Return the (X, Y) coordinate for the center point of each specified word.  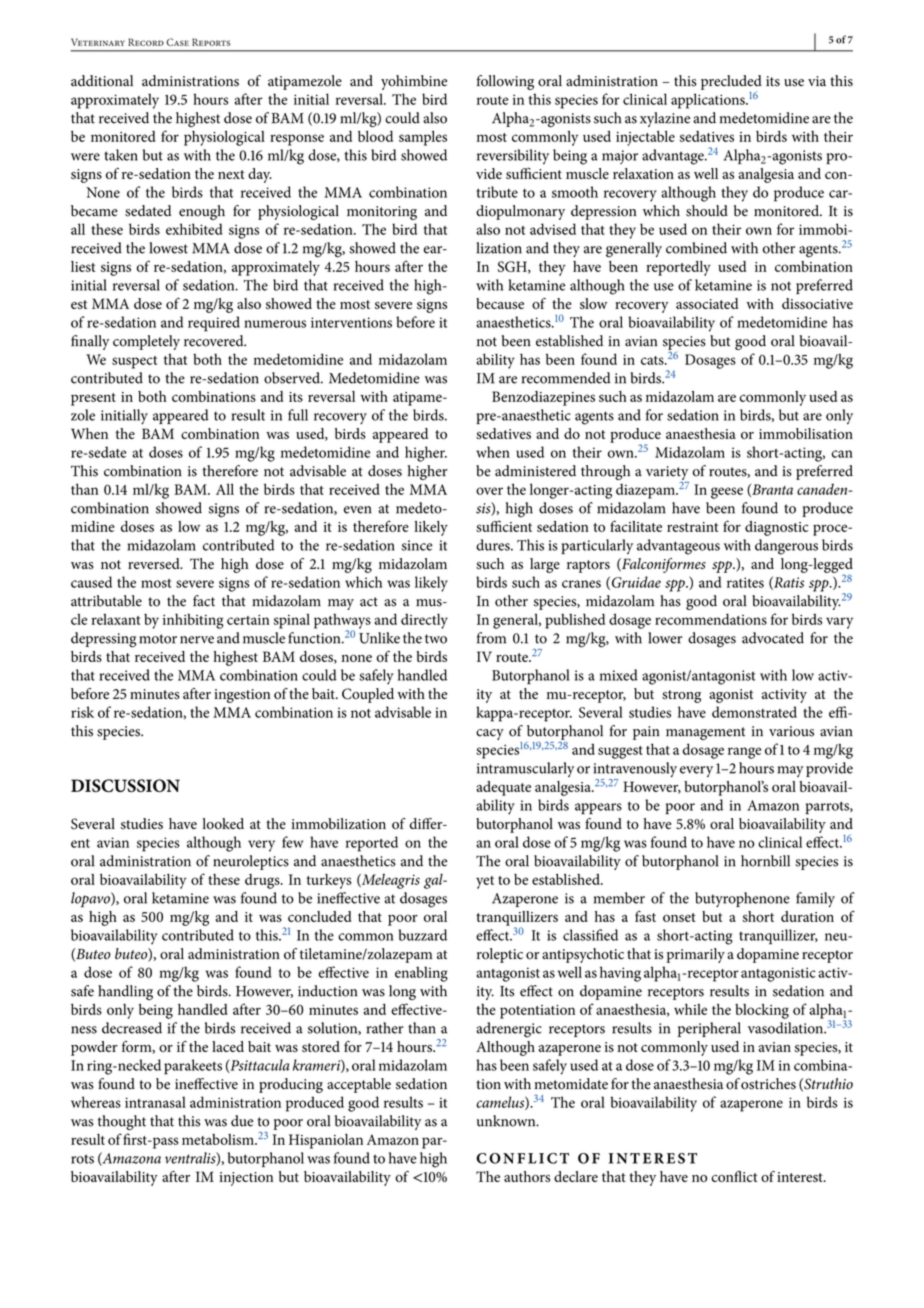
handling (125, 992)
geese (727, 493)
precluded (731, 82)
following (505, 82)
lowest (168, 248)
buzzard (423, 935)
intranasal (155, 1102)
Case (177, 42)
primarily (696, 955)
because (500, 303)
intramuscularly (525, 769)
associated (707, 303)
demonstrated (754, 712)
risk (82, 712)
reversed (155, 563)
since (417, 545)
